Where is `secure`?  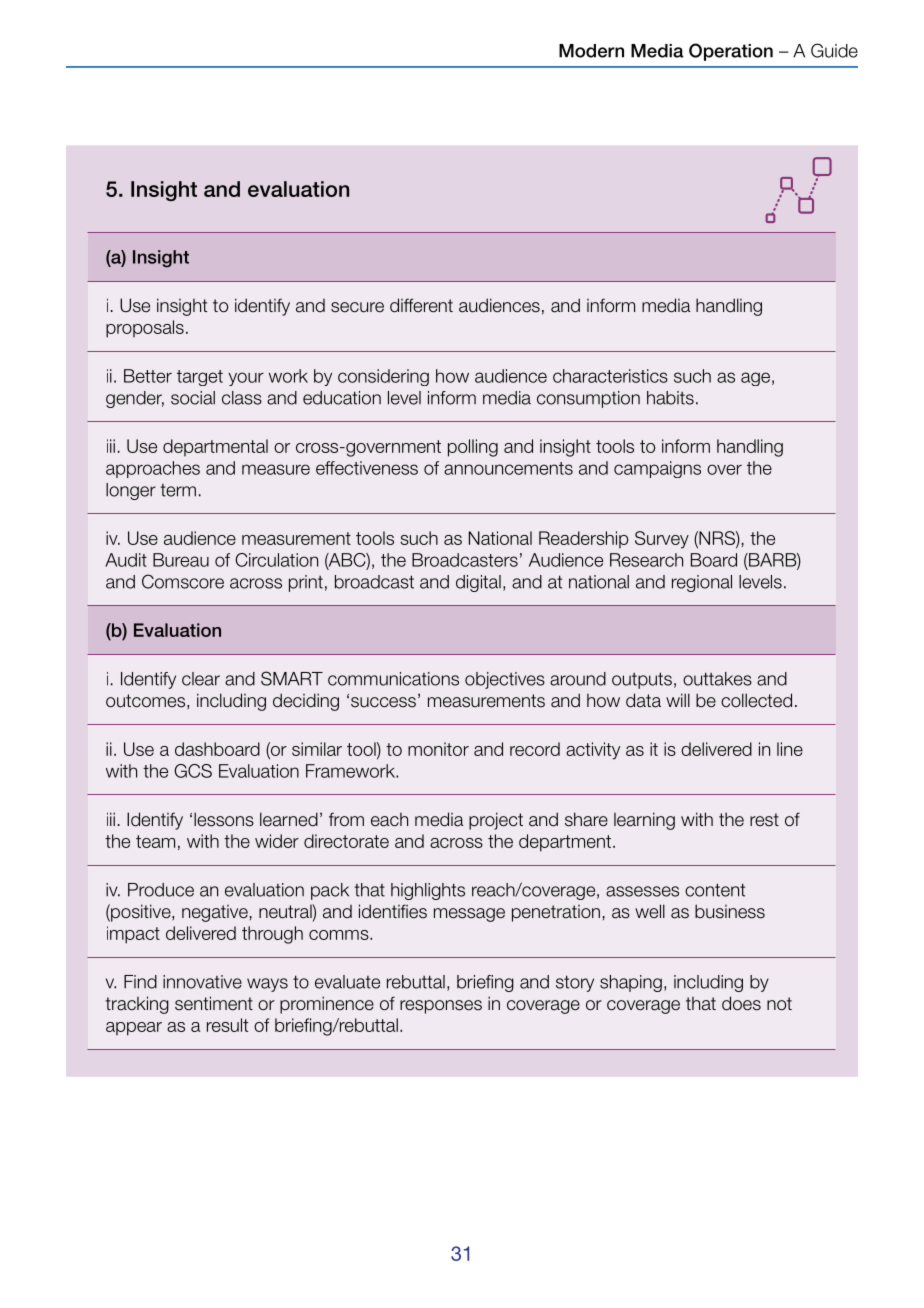 secure is located at coordinates (357, 307).
